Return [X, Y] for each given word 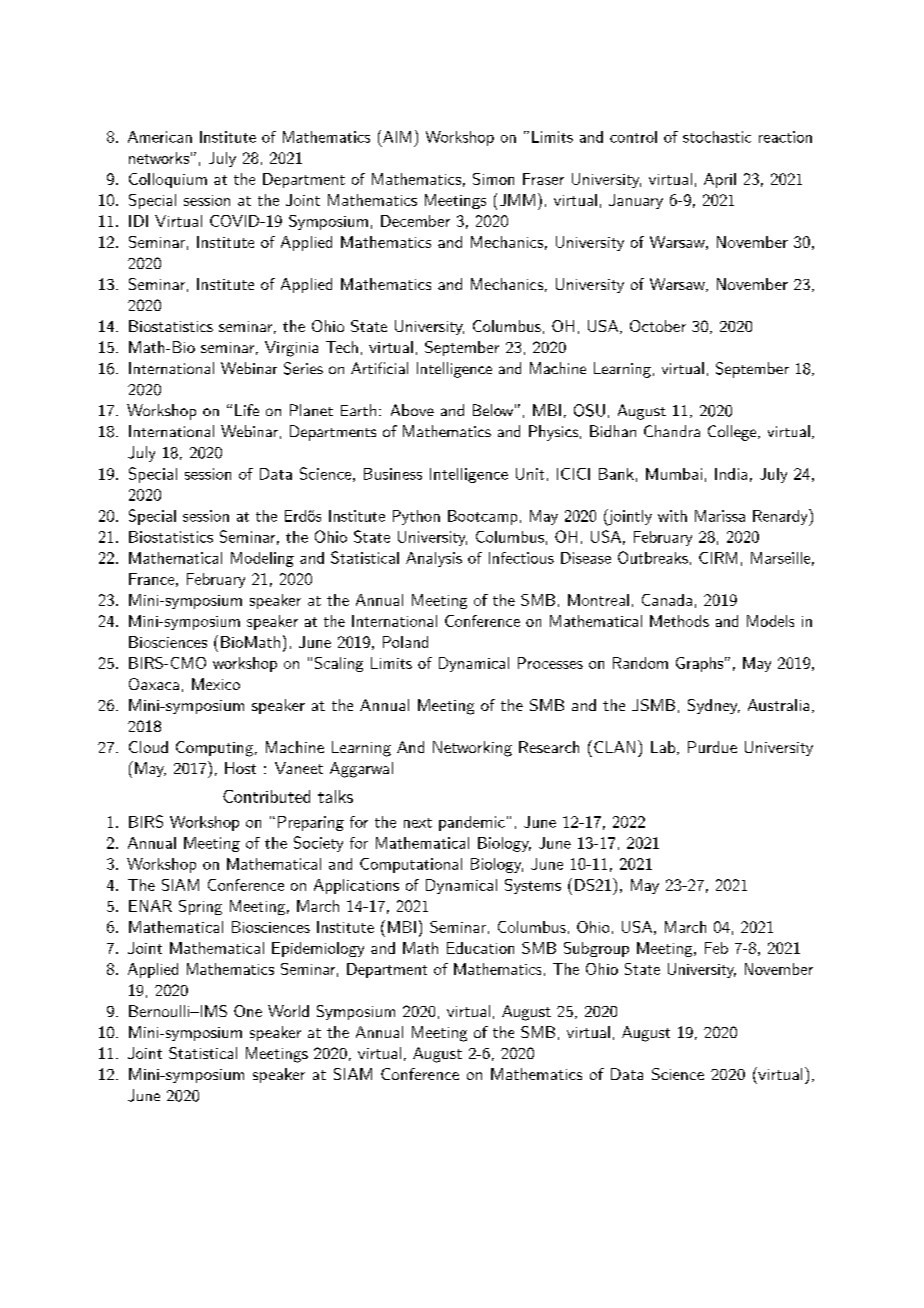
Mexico [216, 684]
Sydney [714, 706]
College [733, 433]
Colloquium [168, 180]
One [248, 1011]
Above [412, 410]
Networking [472, 749]
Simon [493, 179]
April [720, 180]
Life [247, 410]
